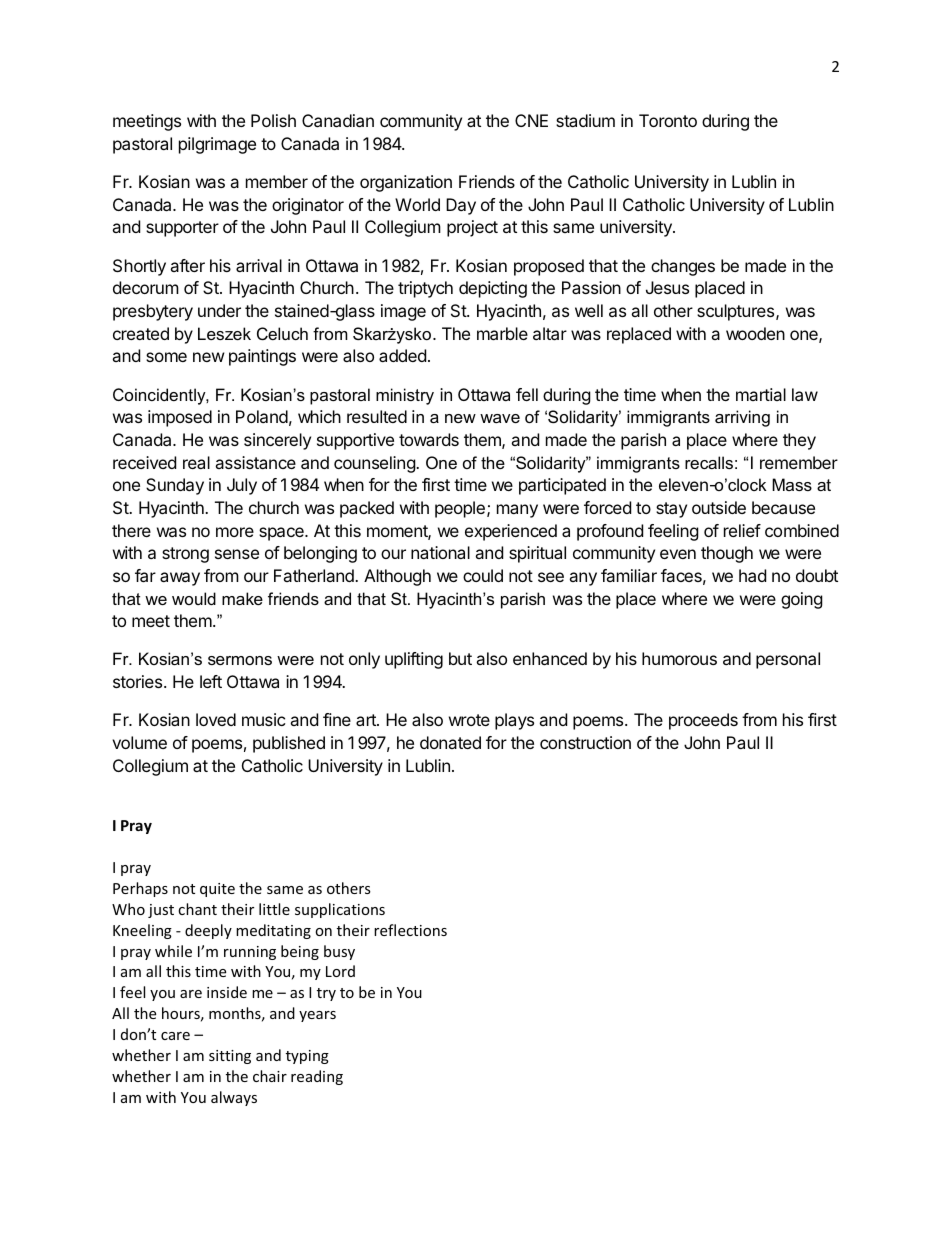  Describe the element at coordinates (410, 930) in the document. I see `reflections` at that location.
